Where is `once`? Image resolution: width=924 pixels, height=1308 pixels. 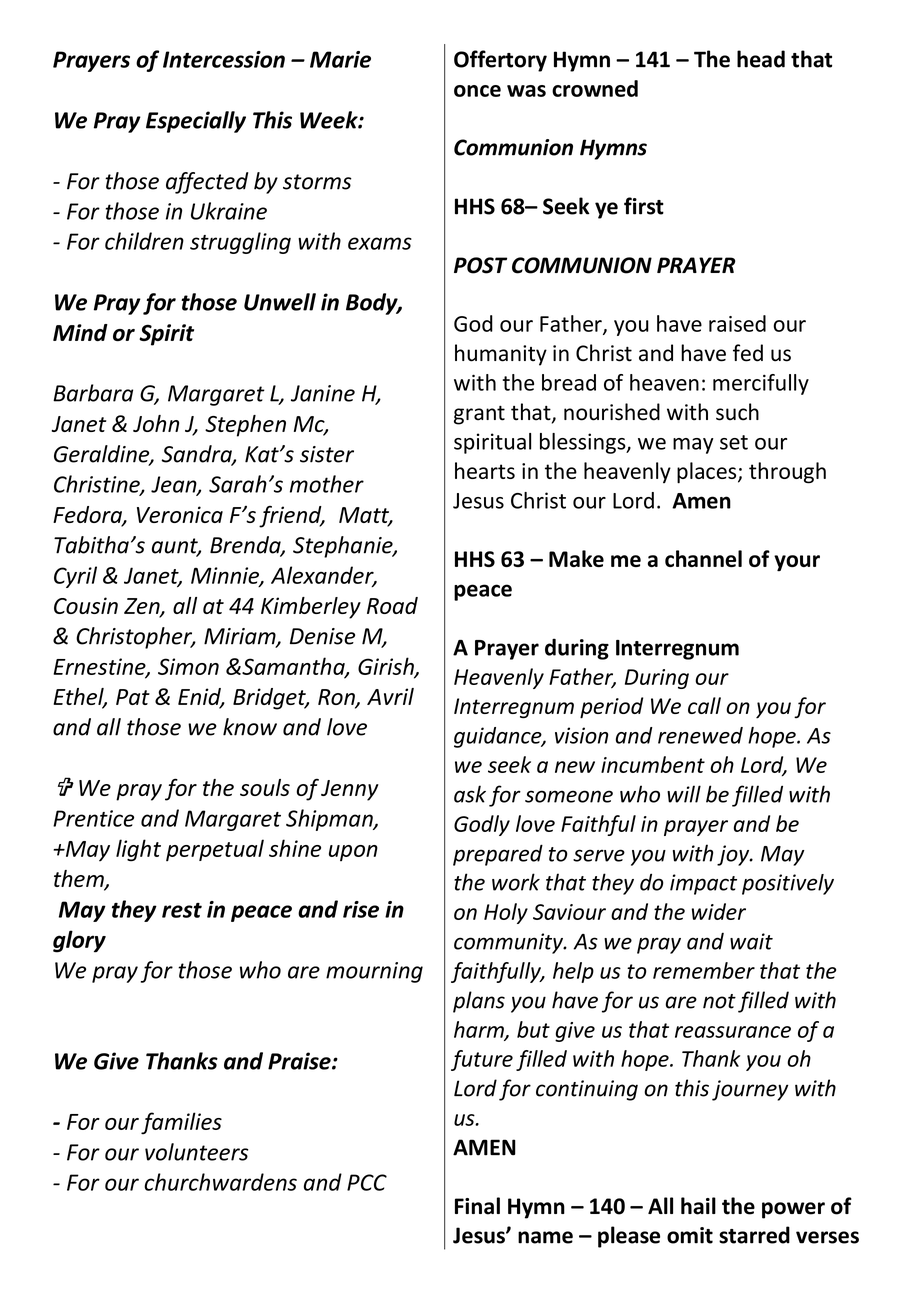 once is located at coordinates (477, 91).
